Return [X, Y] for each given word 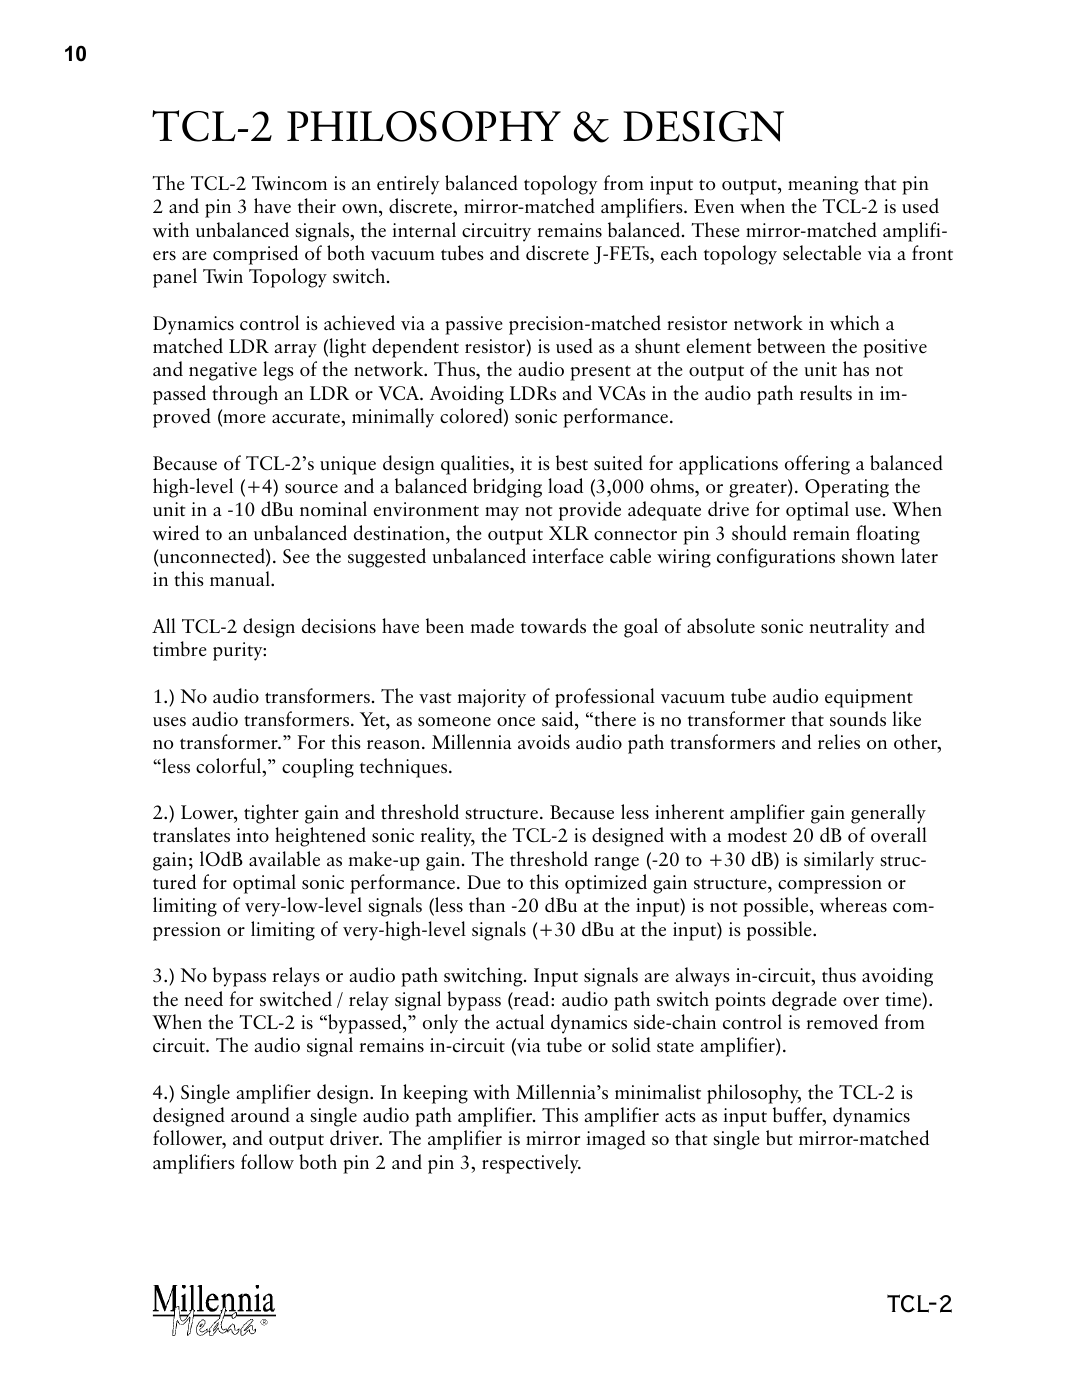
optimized [606, 884]
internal [424, 229]
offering [817, 465]
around [260, 1115]
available [284, 859]
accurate [307, 417]
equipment [869, 698]
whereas [853, 905]
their [317, 206]
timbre [180, 649]
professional [605, 698]
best [572, 462]
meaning [823, 185]
